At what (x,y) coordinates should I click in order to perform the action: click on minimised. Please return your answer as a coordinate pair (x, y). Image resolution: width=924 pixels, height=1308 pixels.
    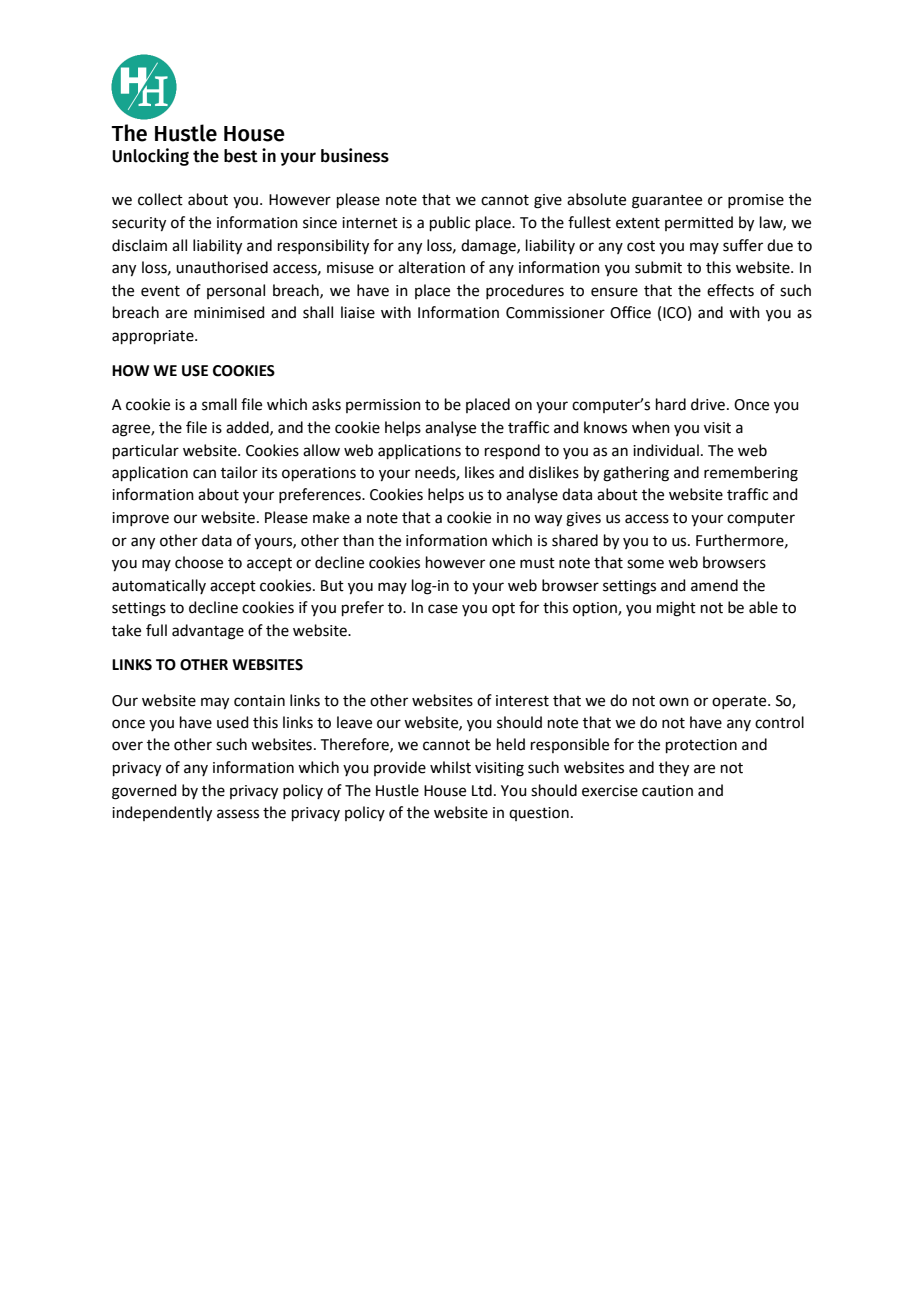
    Looking at the image, I should click on (229, 312).
